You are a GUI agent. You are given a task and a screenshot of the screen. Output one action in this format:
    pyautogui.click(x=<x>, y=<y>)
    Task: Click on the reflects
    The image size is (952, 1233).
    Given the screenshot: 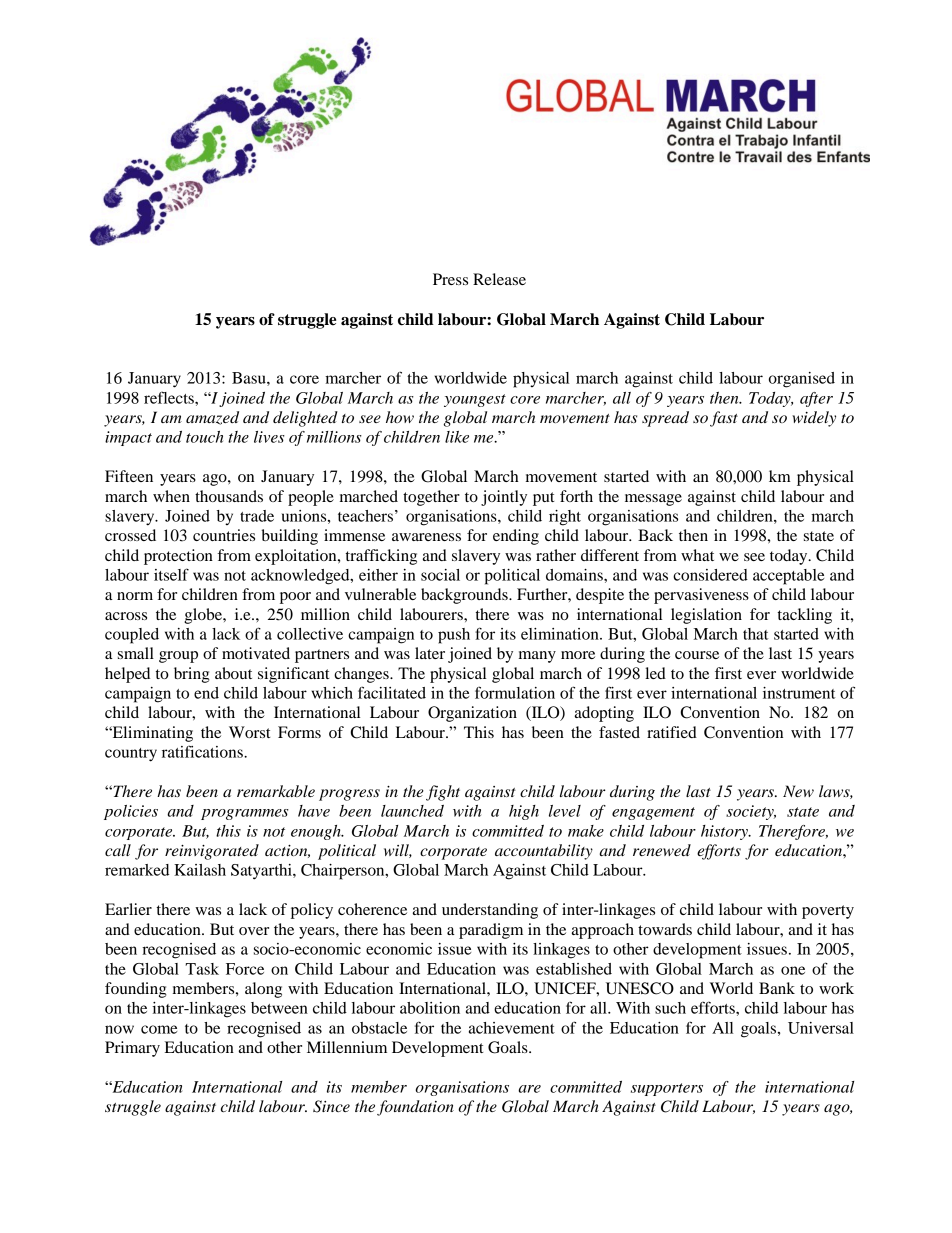 What is the action you would take?
    pyautogui.click(x=170, y=397)
